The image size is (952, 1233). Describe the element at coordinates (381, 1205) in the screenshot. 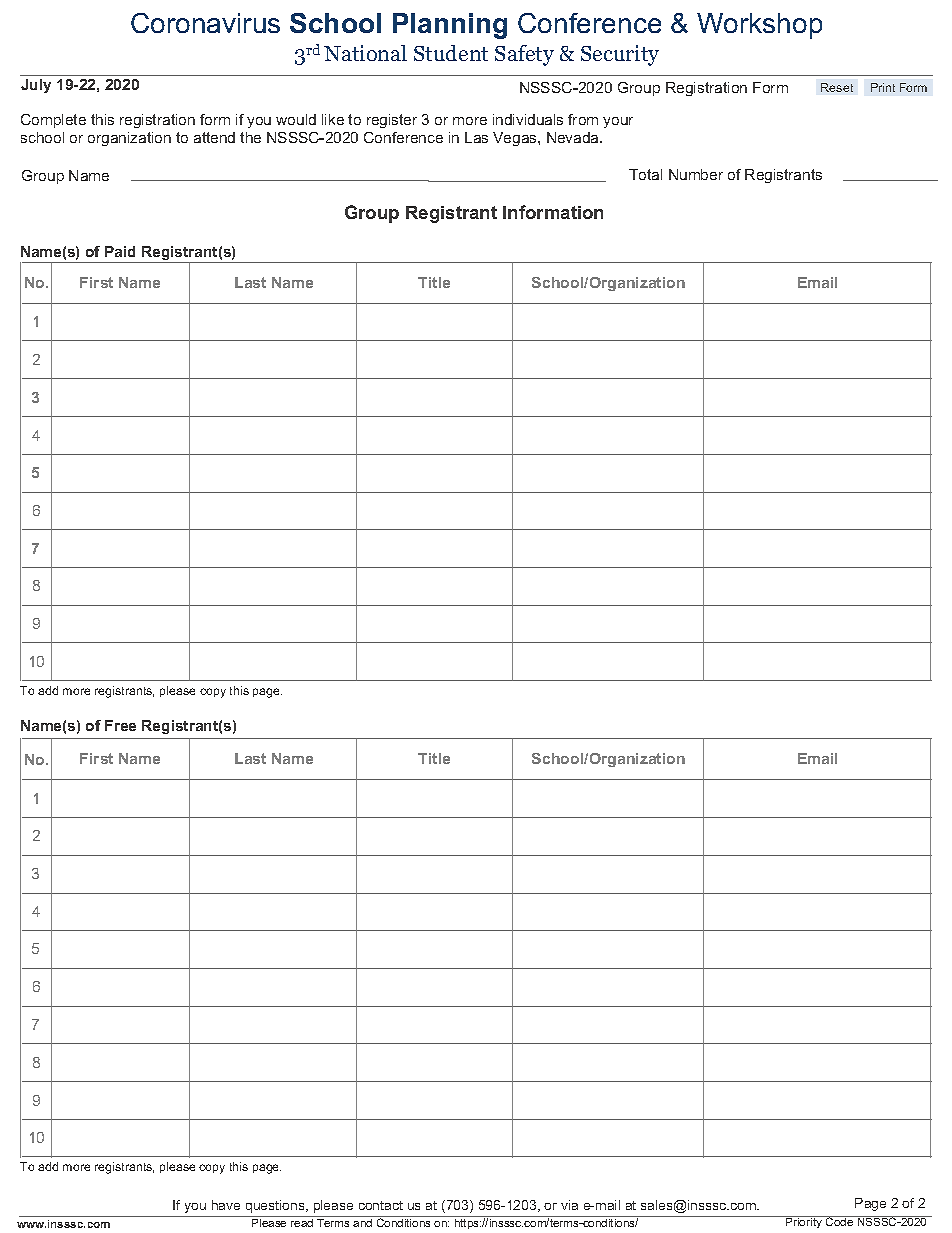

I see `contact` at that location.
